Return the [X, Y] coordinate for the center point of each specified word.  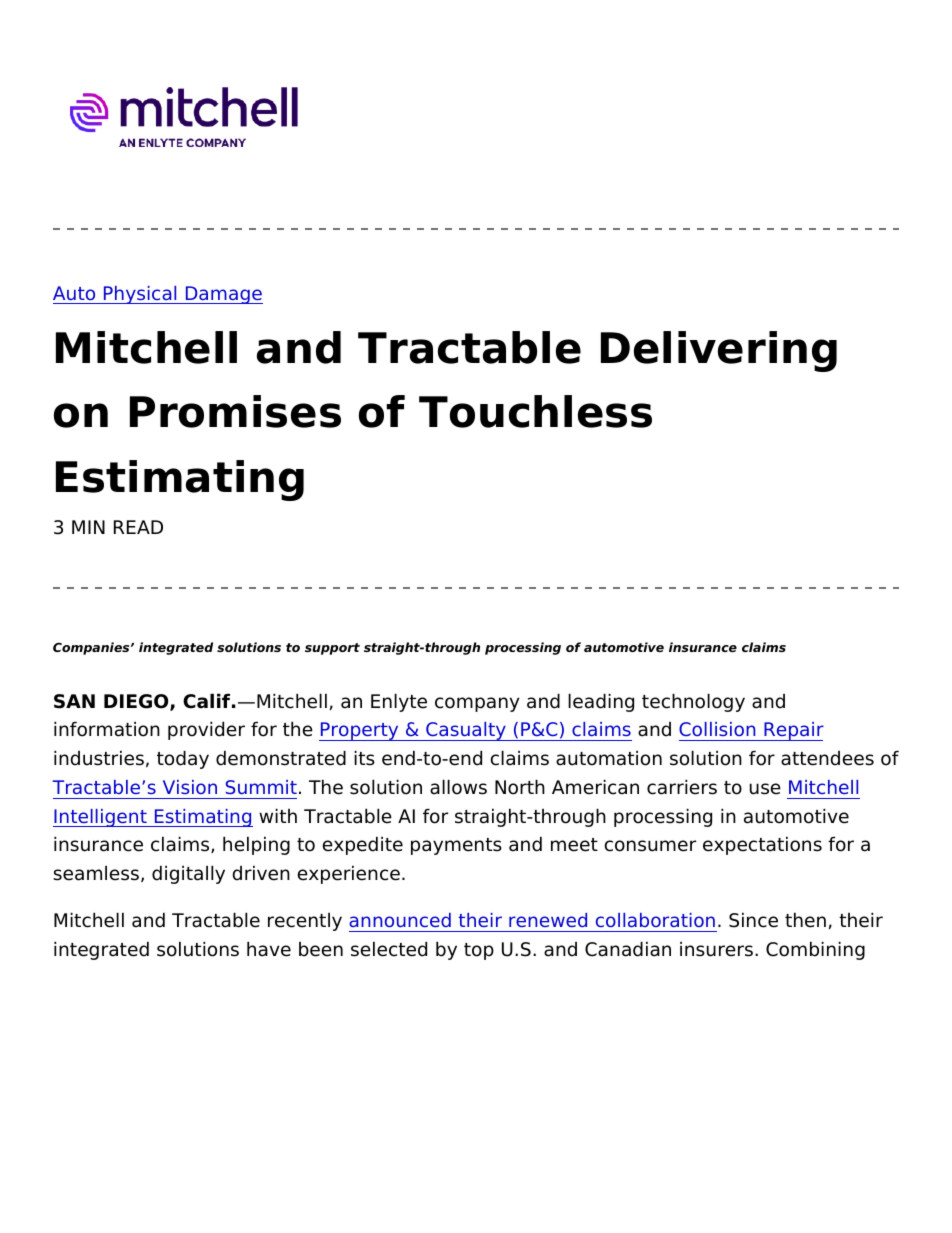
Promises [235, 411]
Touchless [535, 411]
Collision [717, 729]
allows [458, 787]
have [269, 949]
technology [693, 702]
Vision [190, 787]
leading [601, 702]
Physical [140, 295]
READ [138, 527]
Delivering [719, 351]
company [477, 704]
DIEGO [137, 702]
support [332, 649]
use [765, 789]
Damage [223, 295]
